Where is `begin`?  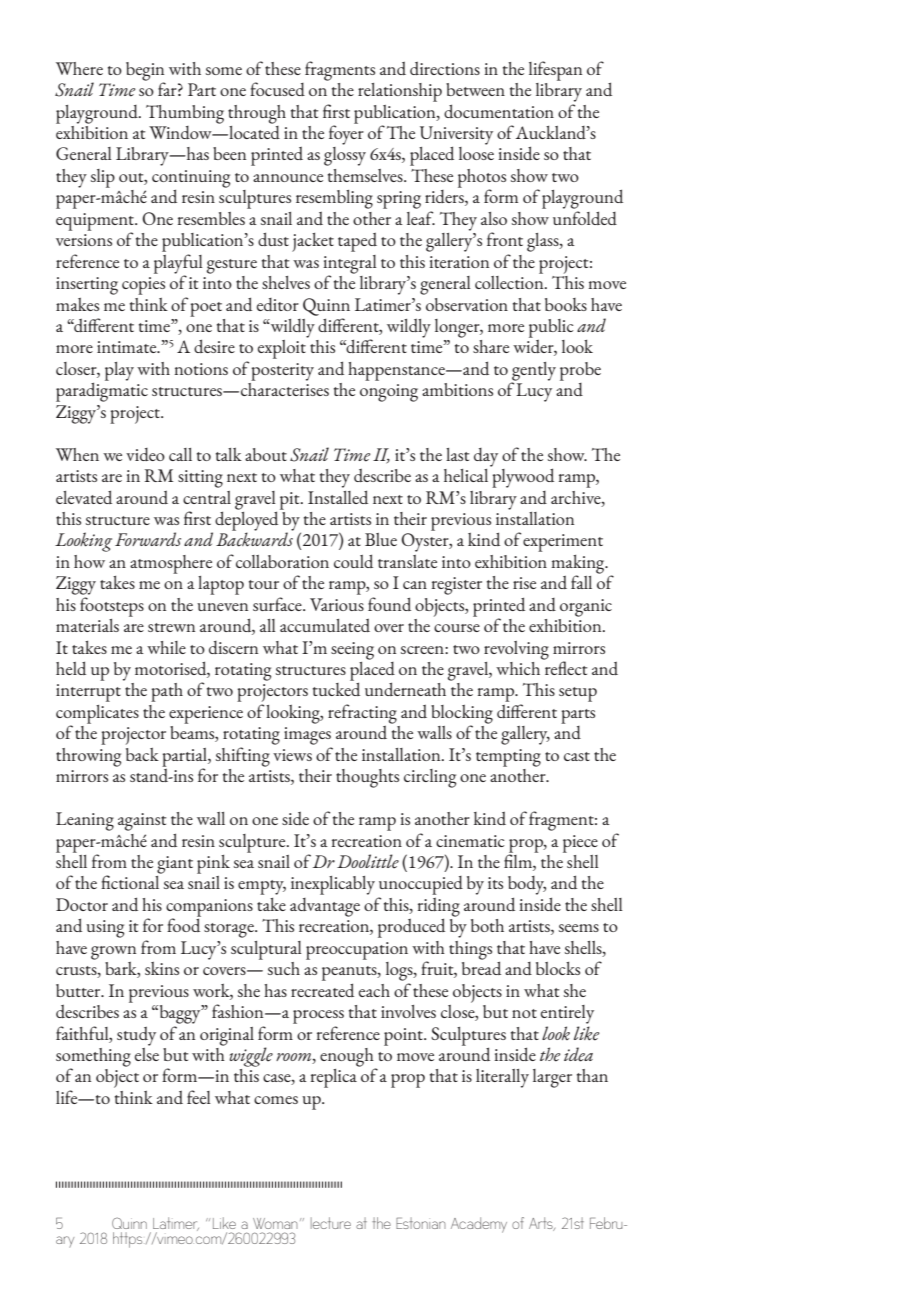 begin is located at coordinates (145, 72).
